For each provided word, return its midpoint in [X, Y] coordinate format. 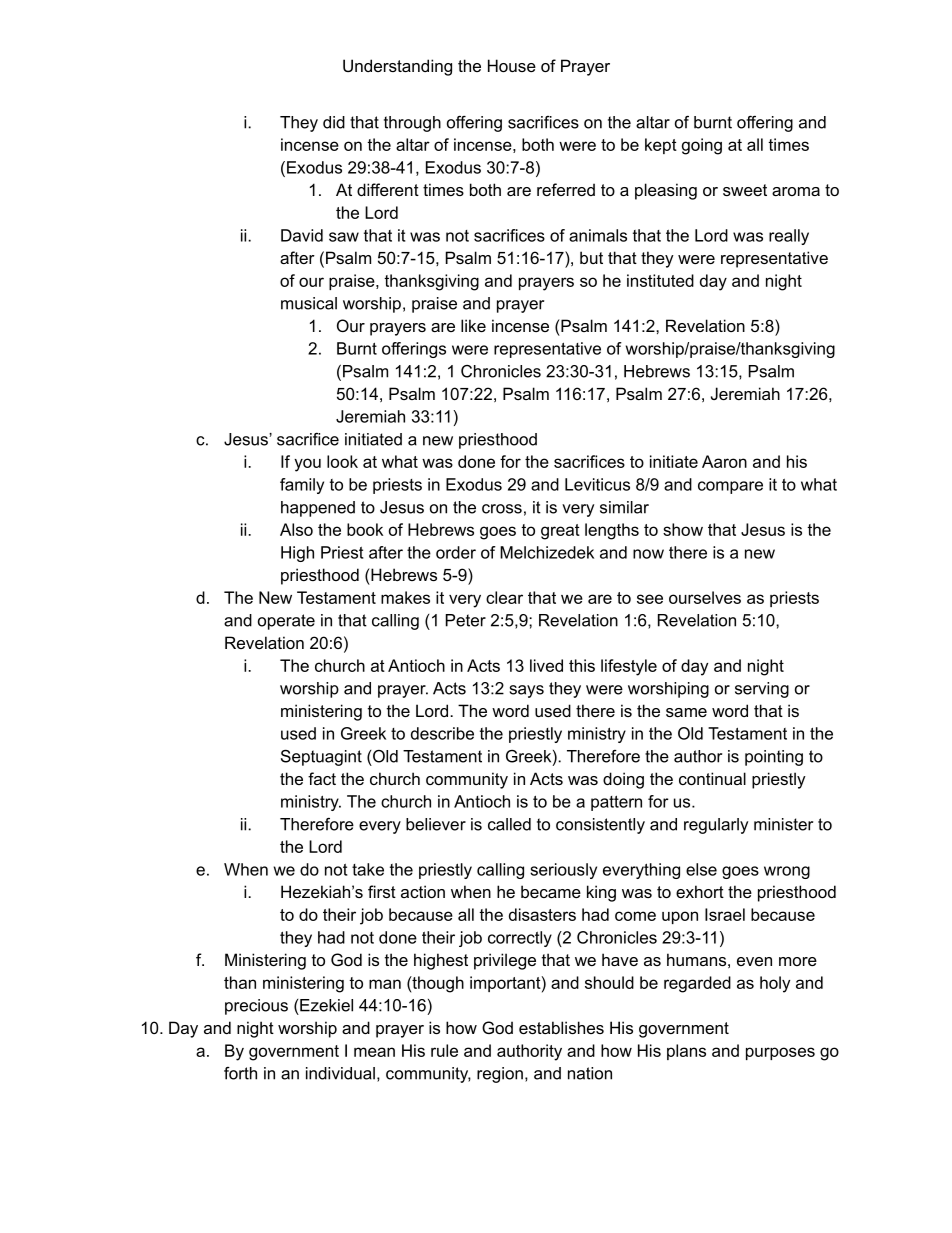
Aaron [724, 461]
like [473, 325]
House [512, 65]
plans [686, 1052]
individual [340, 1073]
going [702, 146]
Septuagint [321, 757]
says [527, 691]
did [334, 122]
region [500, 1075]
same [686, 712]
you [307, 465]
